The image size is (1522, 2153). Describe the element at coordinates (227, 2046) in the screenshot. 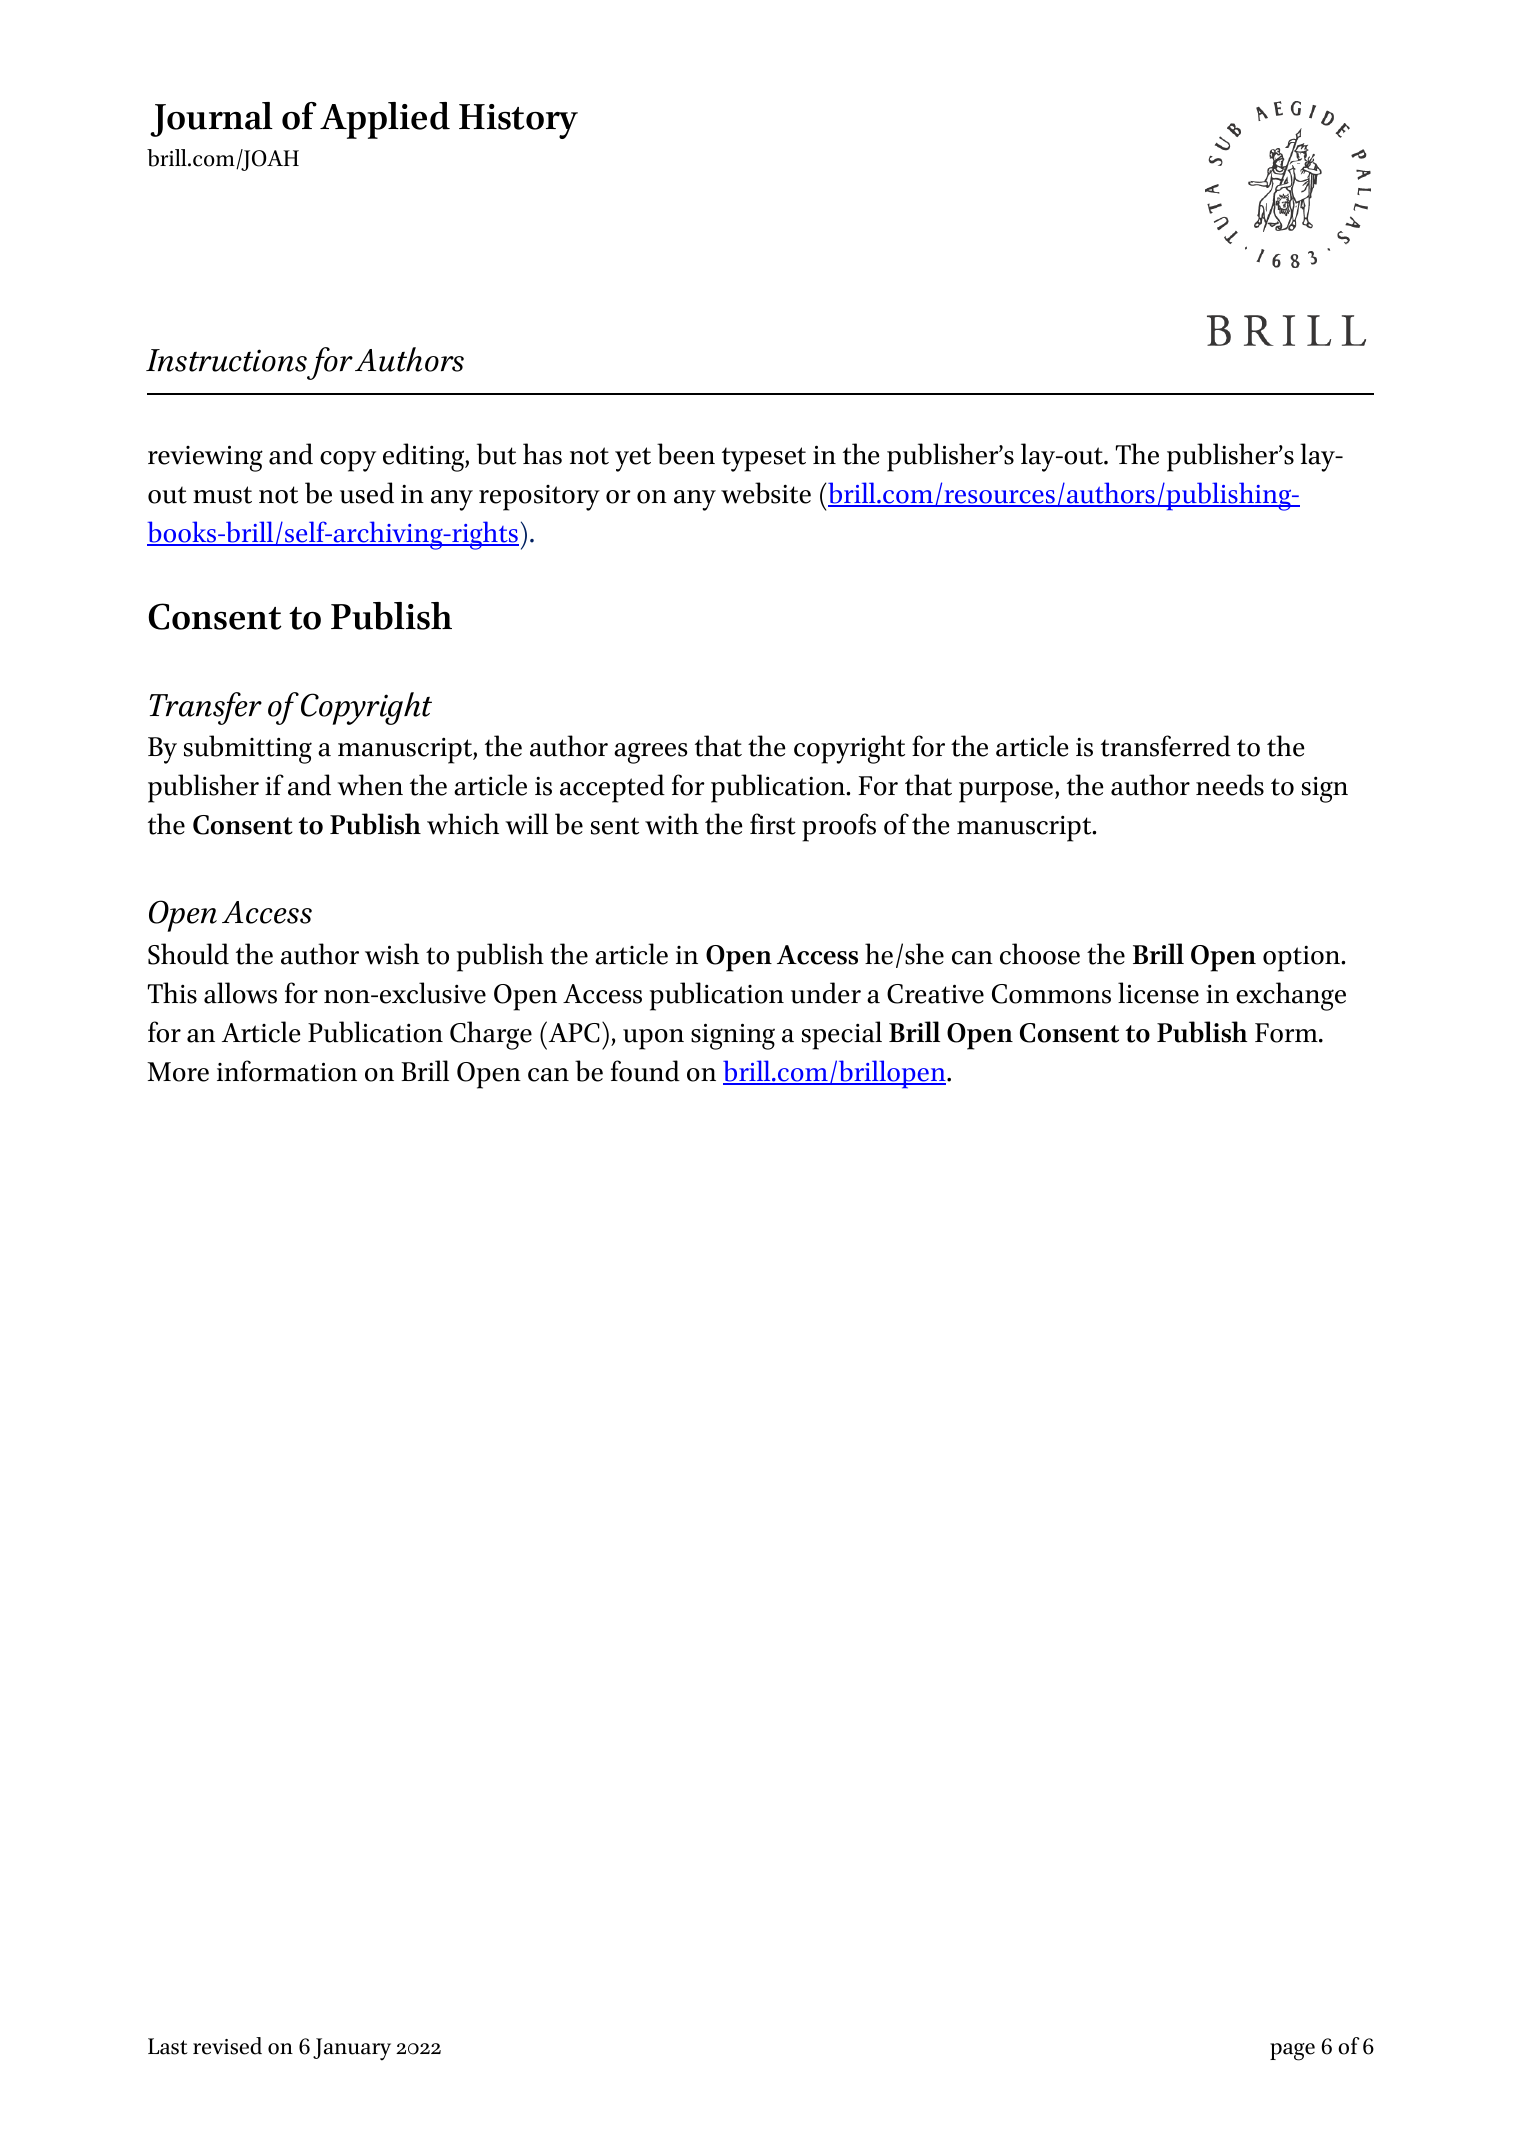

I see `revised` at that location.
